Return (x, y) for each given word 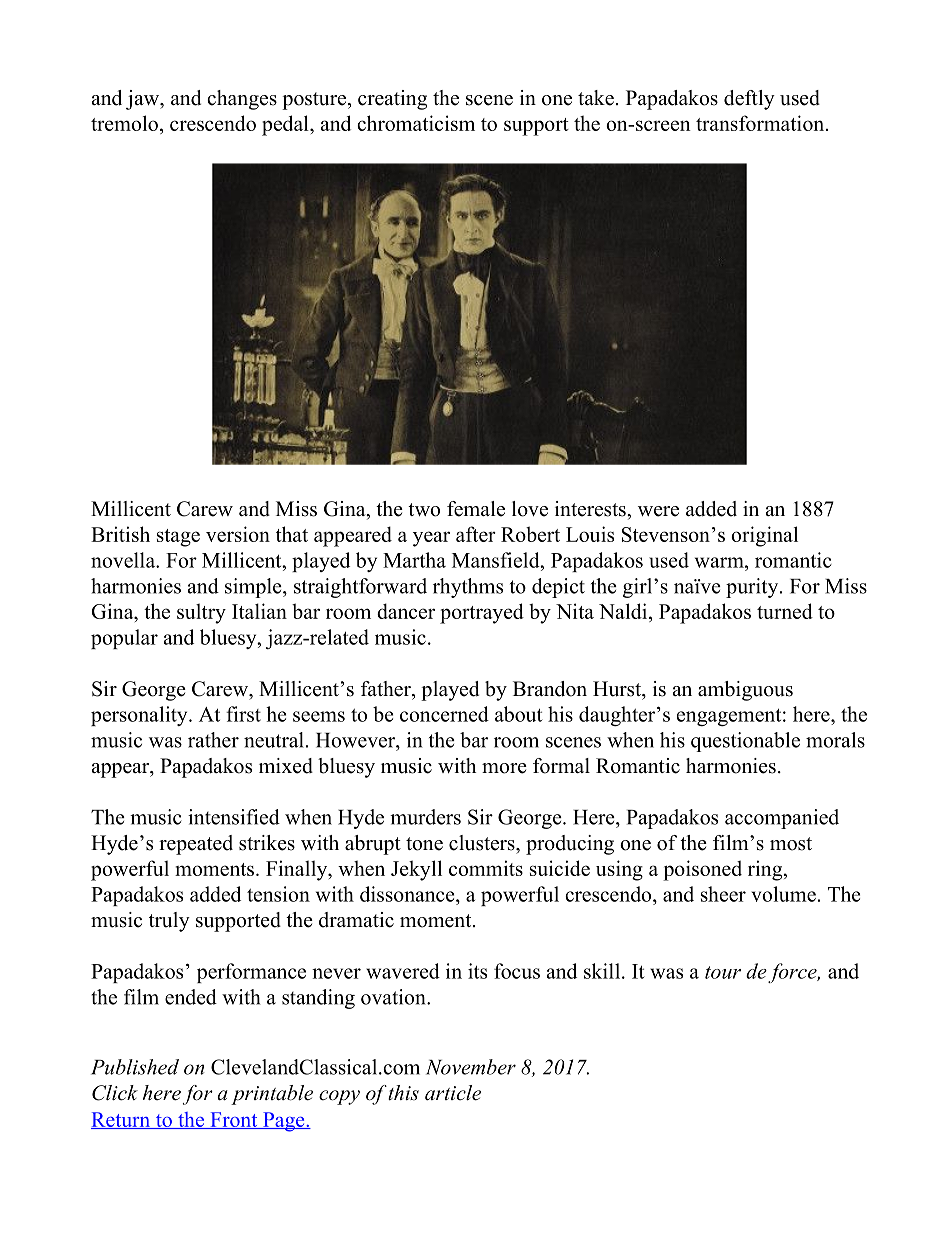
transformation (761, 123)
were (658, 511)
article (453, 1093)
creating (392, 100)
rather (213, 740)
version (238, 534)
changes (242, 100)
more (504, 768)
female (476, 509)
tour (723, 972)
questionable (745, 742)
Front (234, 1120)
